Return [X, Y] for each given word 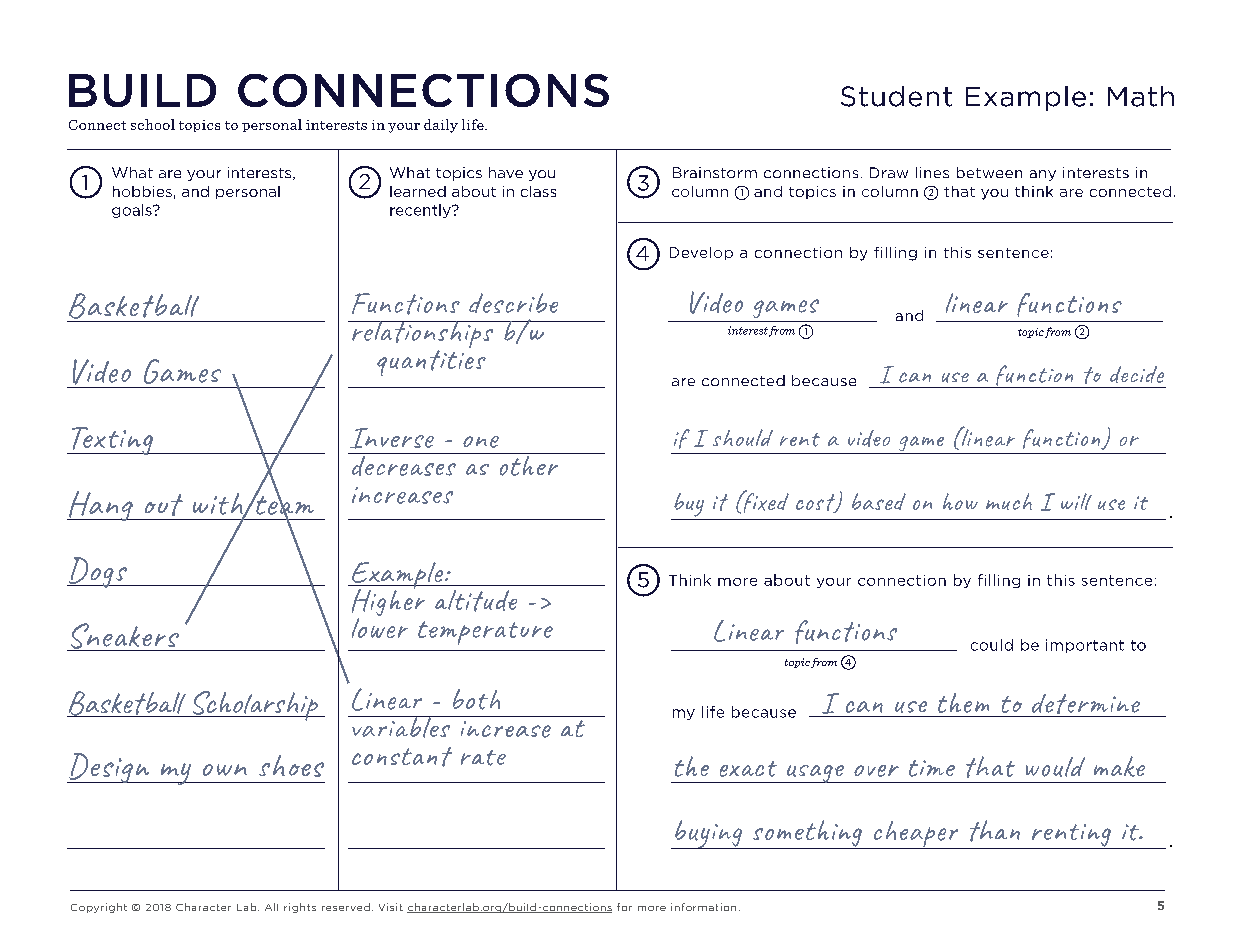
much [1009, 501]
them [963, 703]
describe [513, 303]
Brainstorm [715, 172]
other [528, 464]
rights [300, 908]
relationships [423, 336]
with [219, 505]
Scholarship [255, 706]
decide [1137, 374]
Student [896, 96]
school [153, 124]
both [476, 699]
